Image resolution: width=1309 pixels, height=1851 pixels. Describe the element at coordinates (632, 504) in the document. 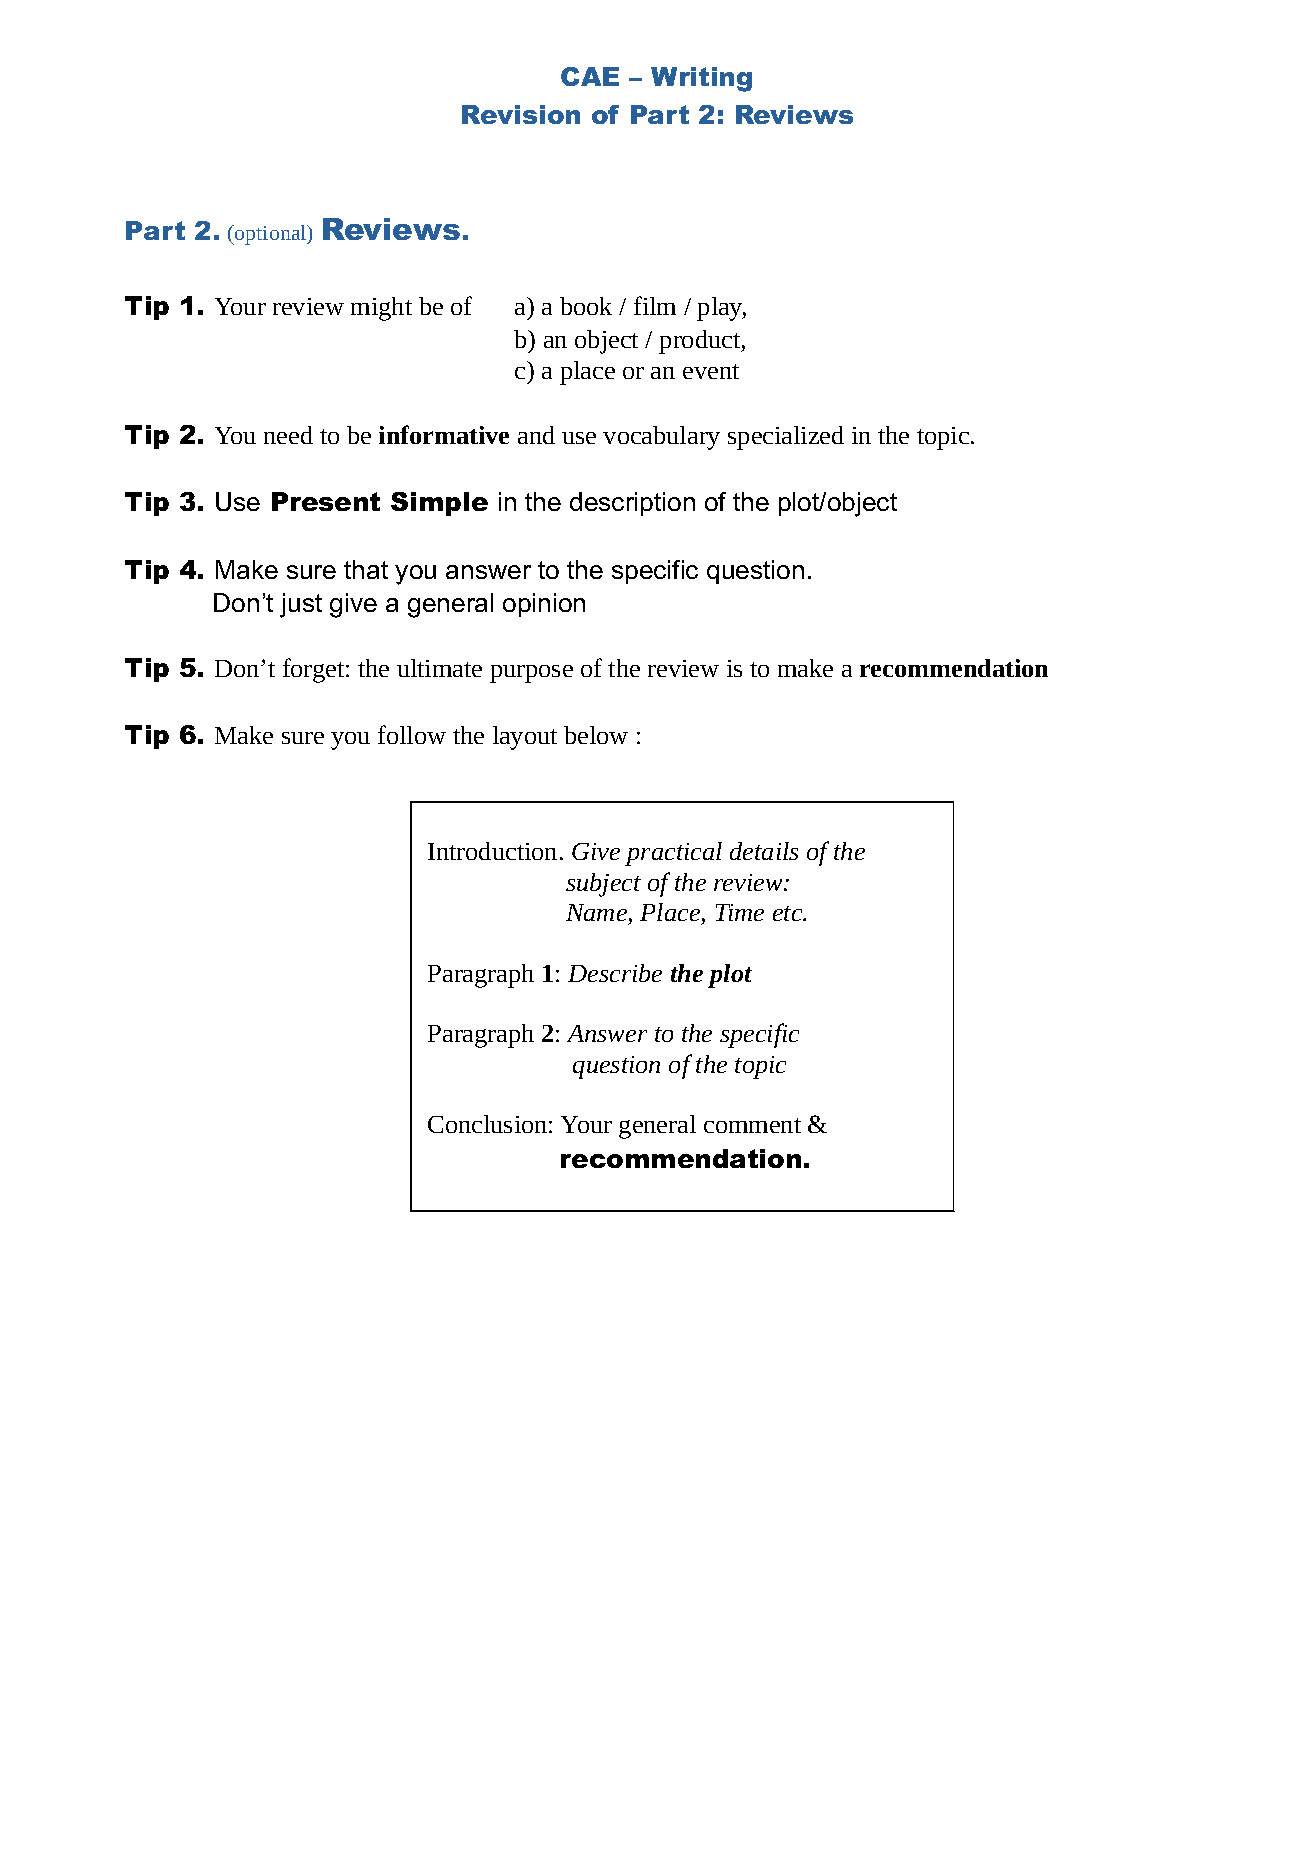

I see `description` at that location.
